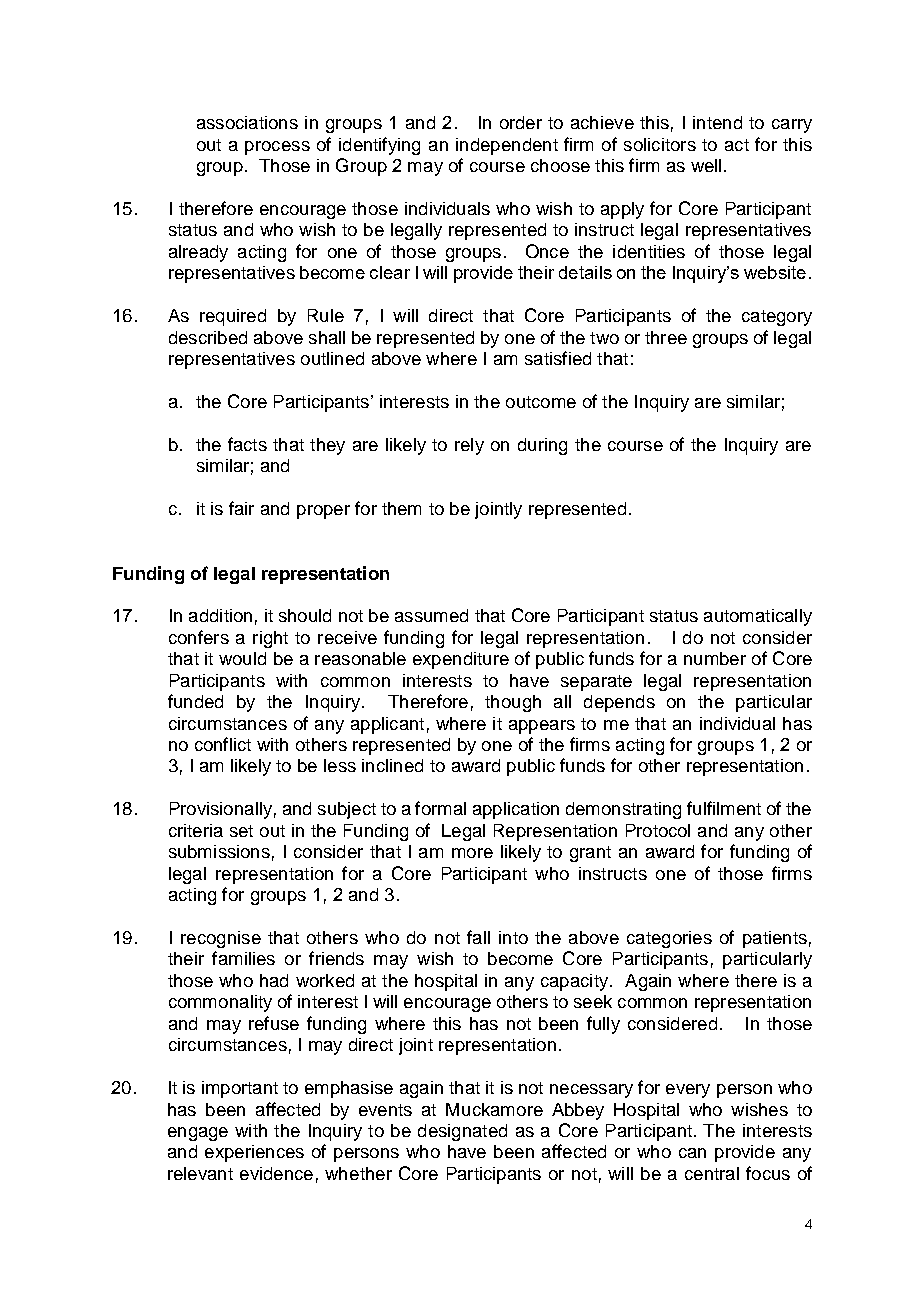  I want to click on recognise, so click(221, 939).
